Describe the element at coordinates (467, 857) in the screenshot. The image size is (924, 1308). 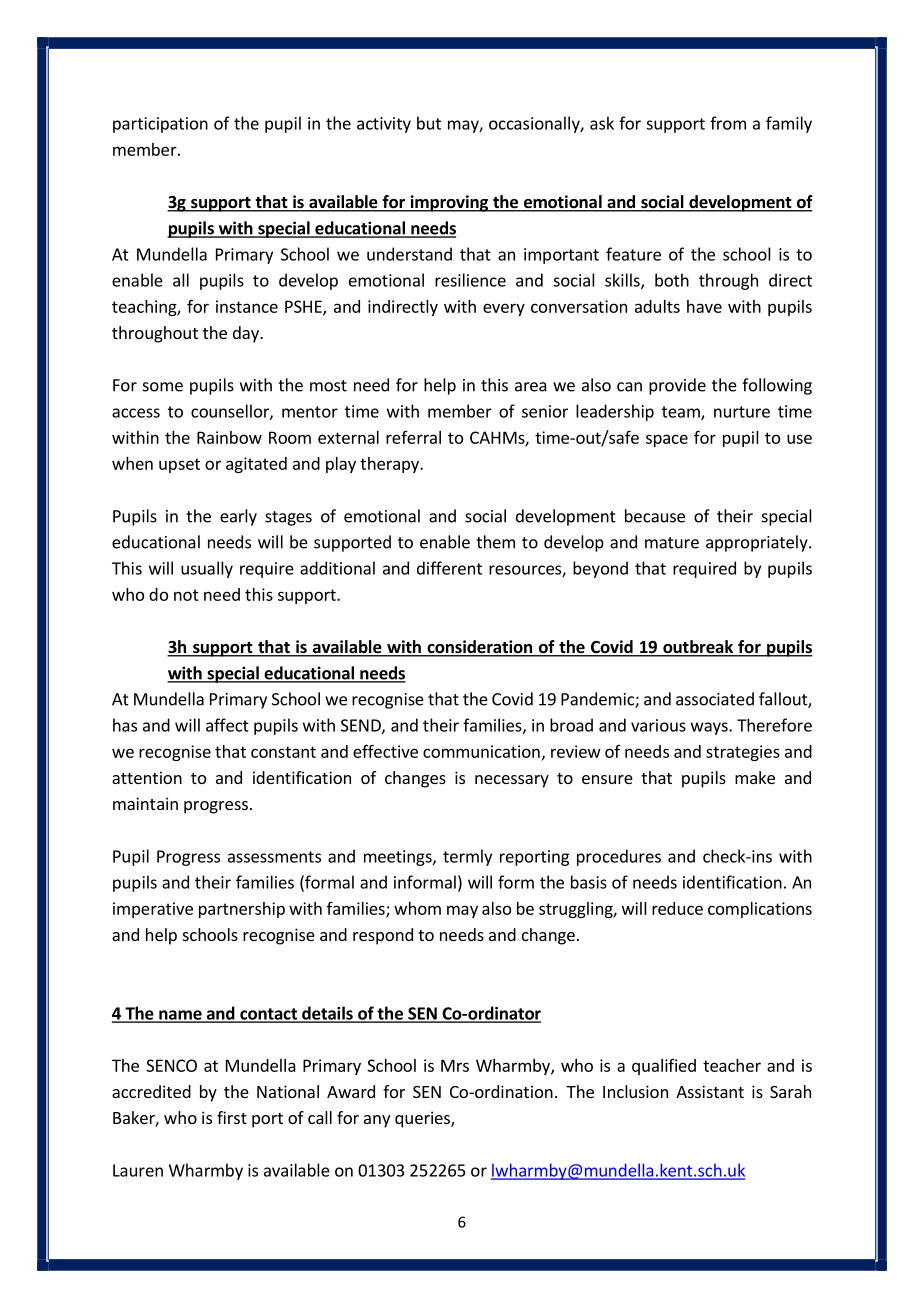
I see `termly` at that location.
